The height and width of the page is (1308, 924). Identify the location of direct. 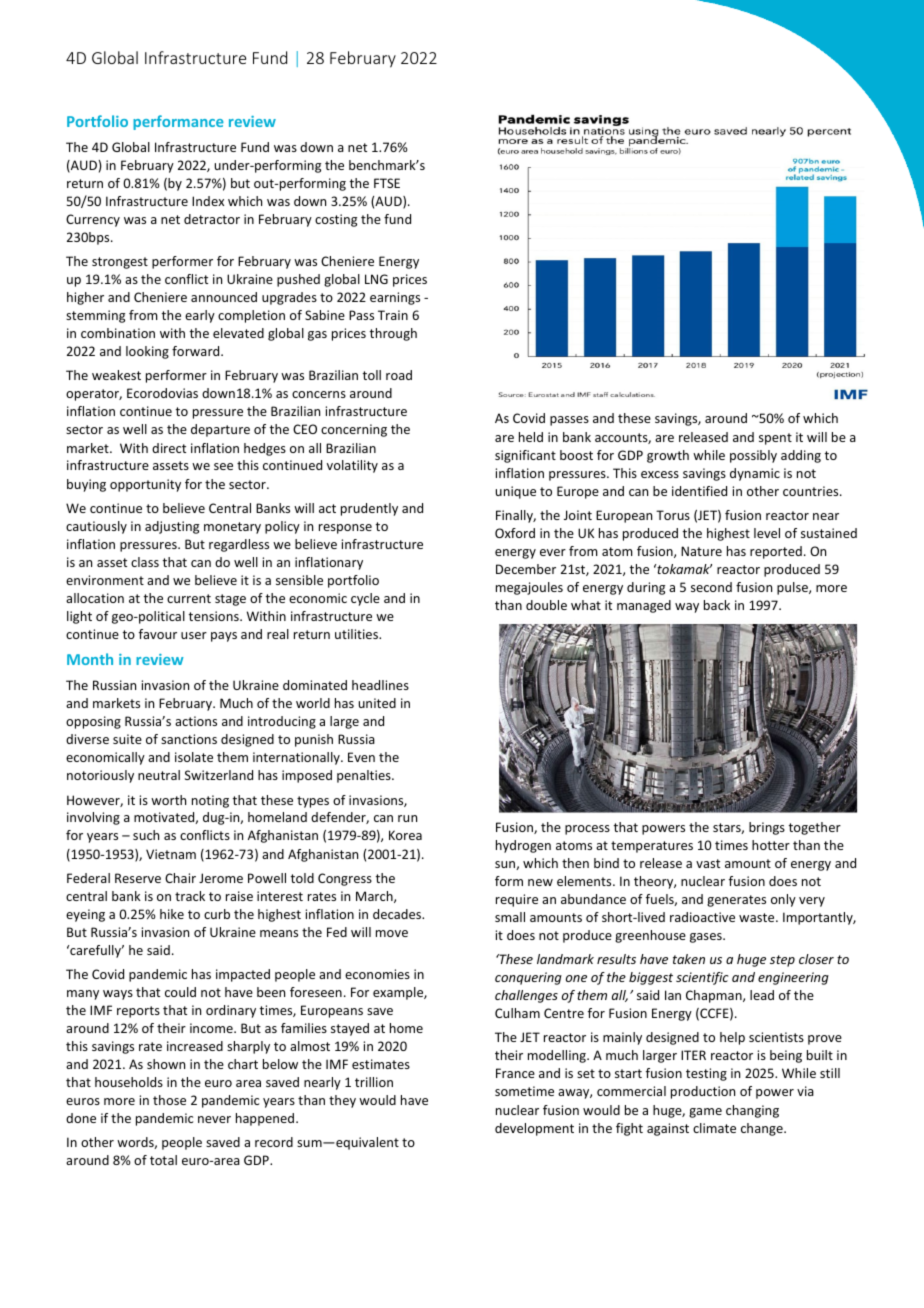
(169, 448).
